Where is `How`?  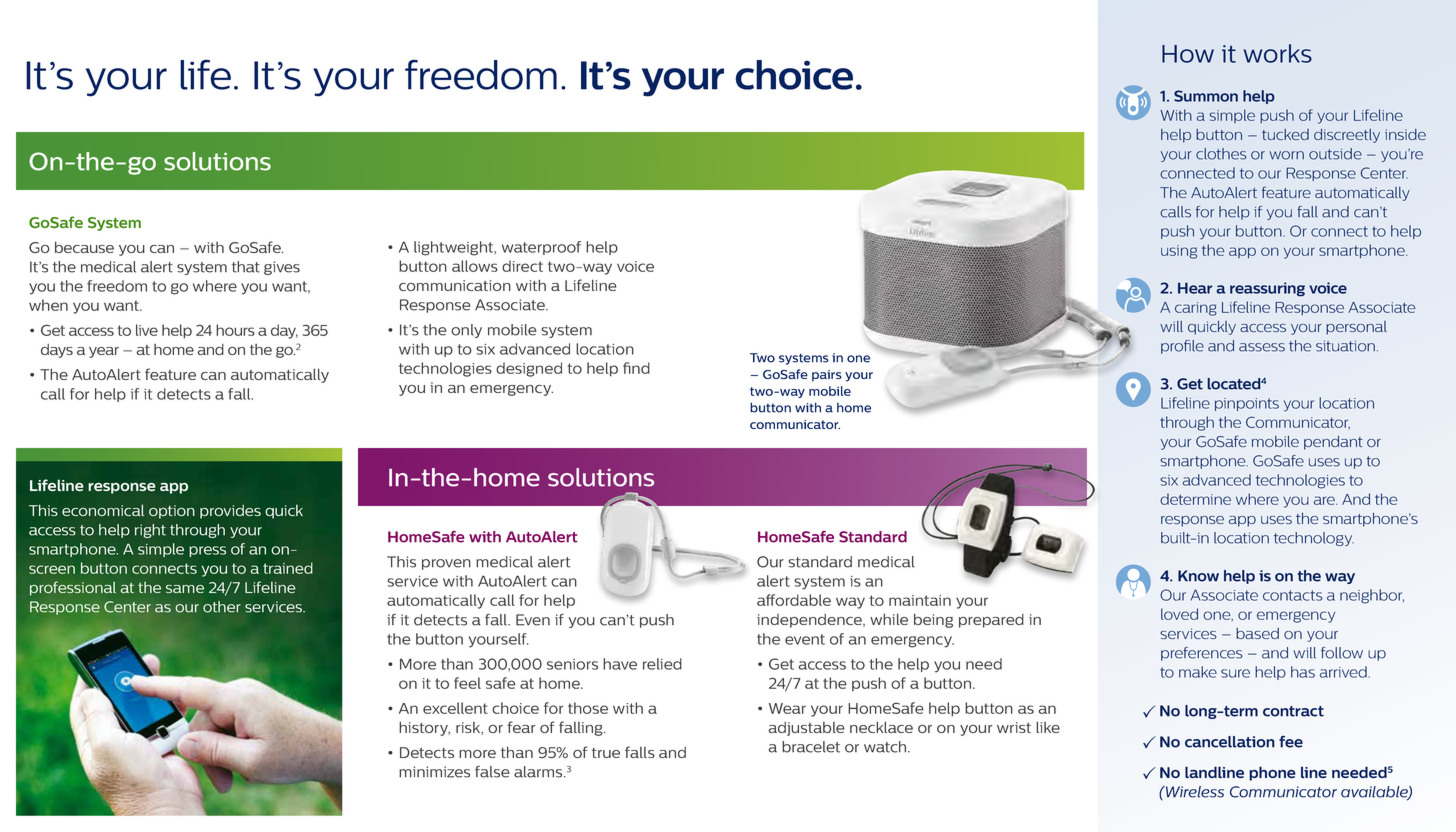
How is located at coordinates (1188, 54).
